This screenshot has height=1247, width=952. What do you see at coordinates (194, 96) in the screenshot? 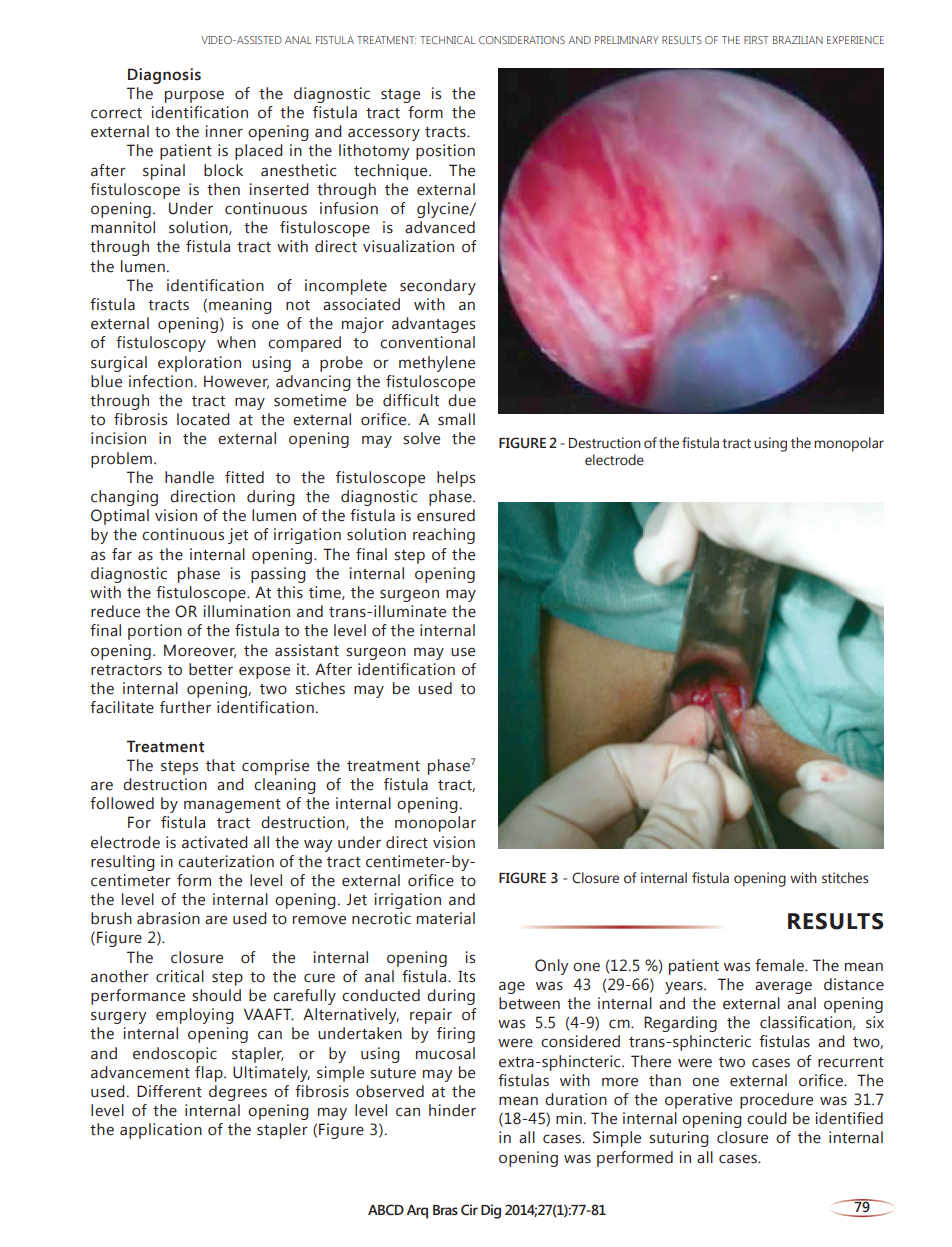
I see `purpose` at bounding box center [194, 96].
